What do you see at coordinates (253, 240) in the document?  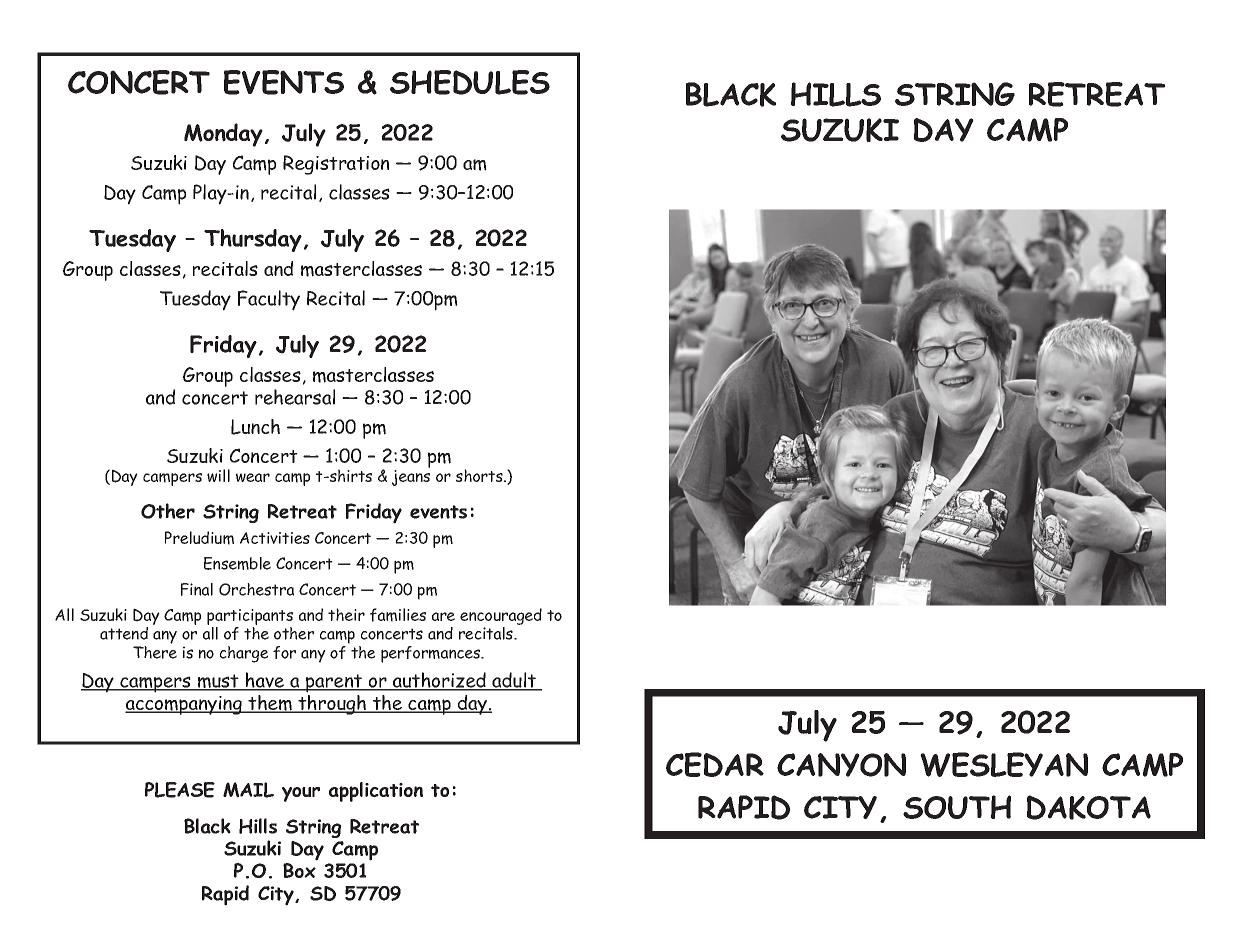 I see `Thursday` at bounding box center [253, 240].
